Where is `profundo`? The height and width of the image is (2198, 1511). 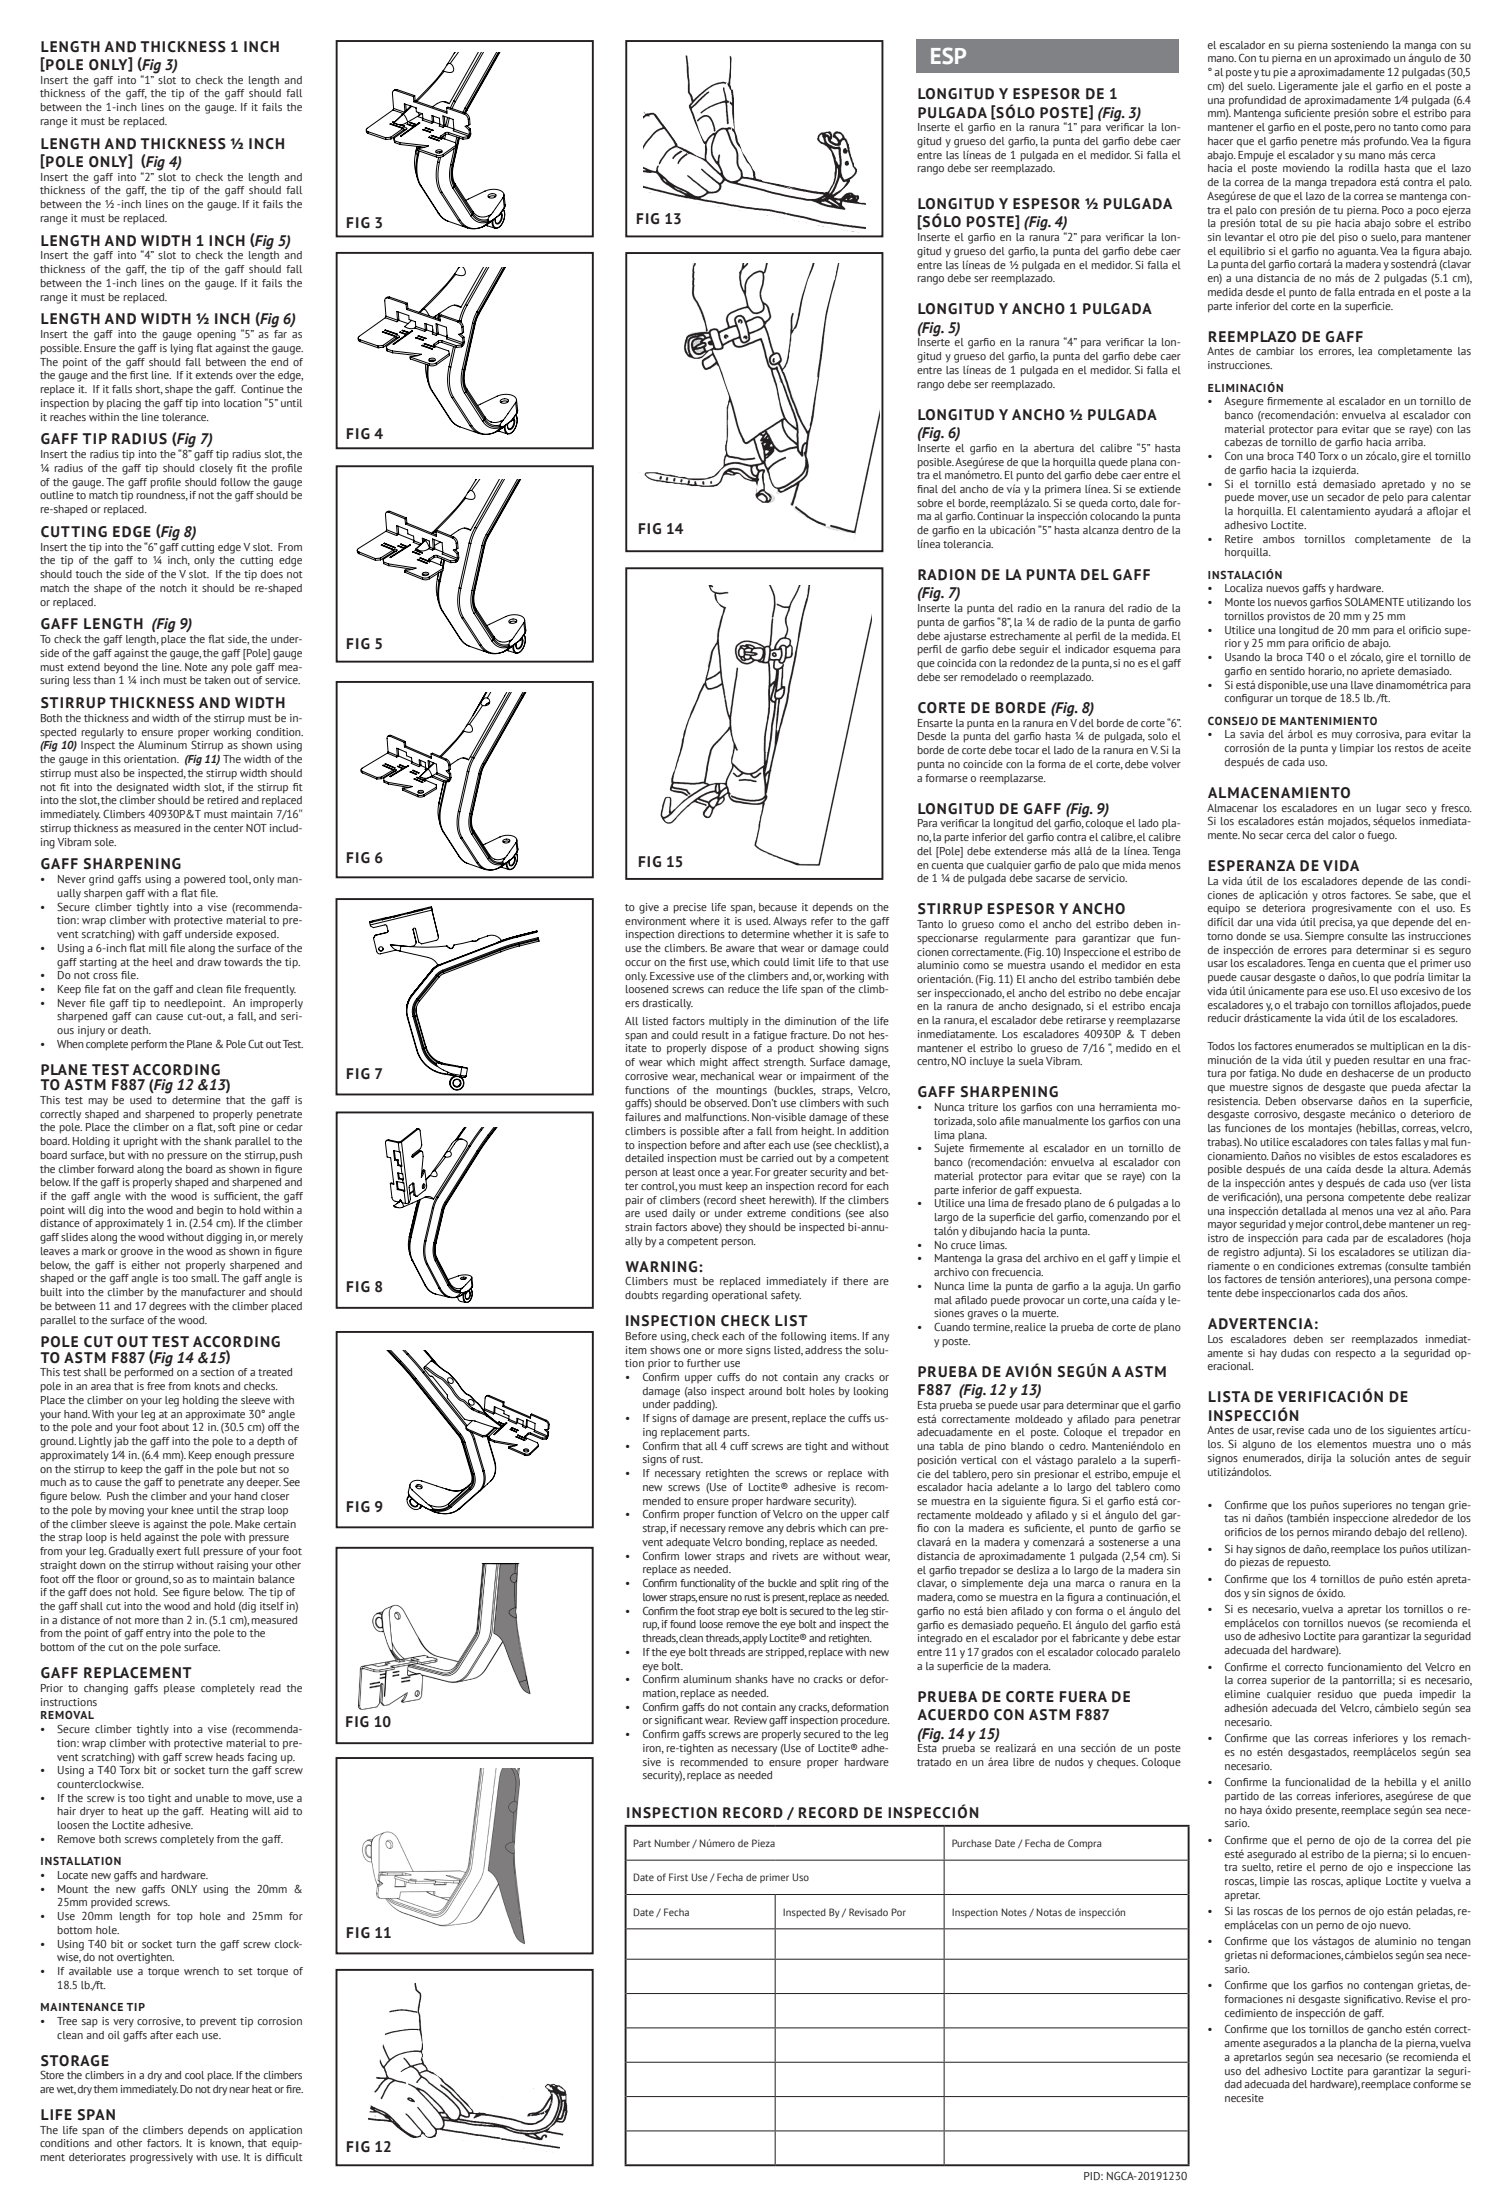 profundo is located at coordinates (1386, 142).
